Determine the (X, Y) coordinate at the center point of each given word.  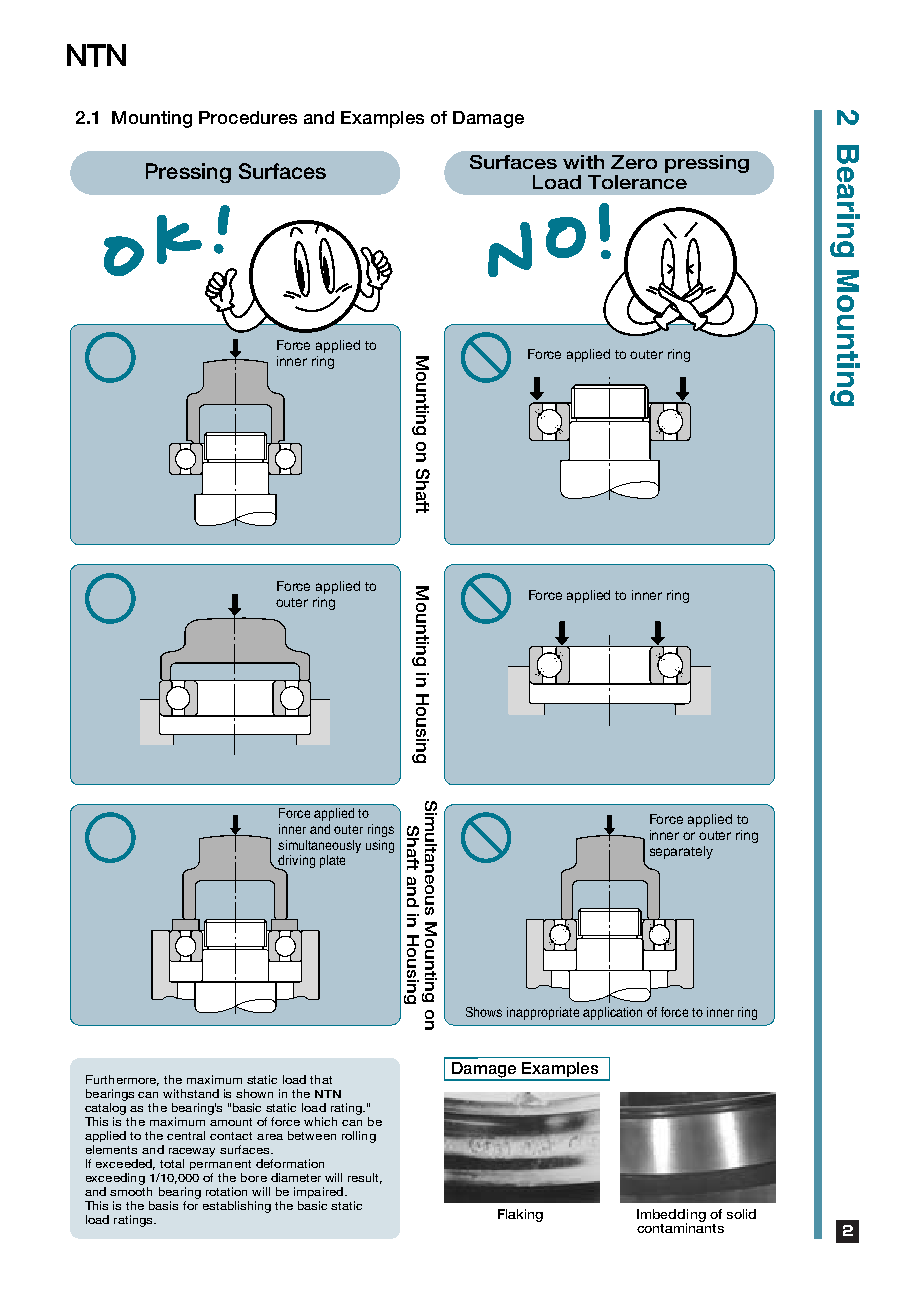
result (365, 1178)
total (172, 1163)
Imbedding (671, 1217)
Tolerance (637, 182)
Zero (634, 162)
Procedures (248, 117)
